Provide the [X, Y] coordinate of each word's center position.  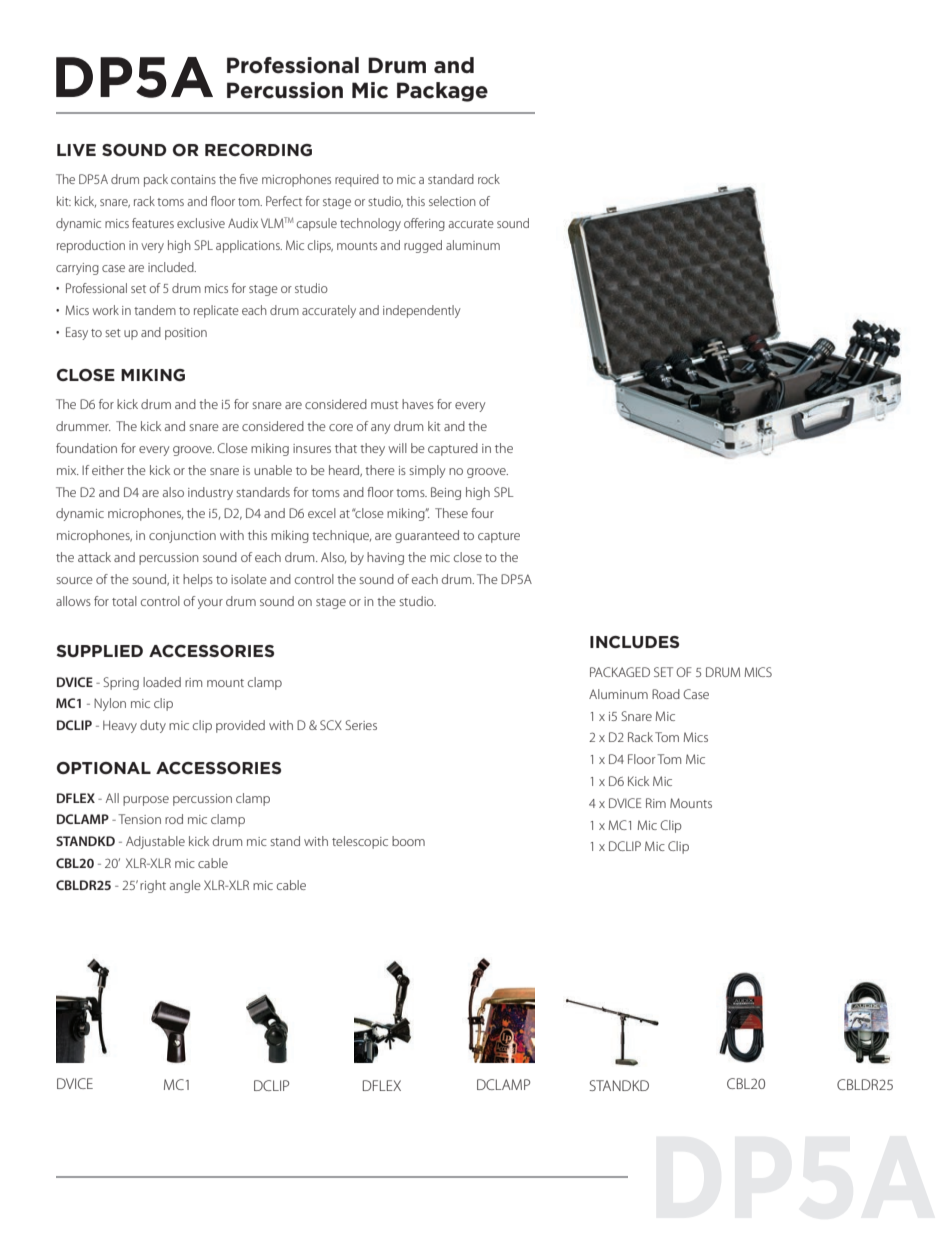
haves [418, 404]
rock [489, 179]
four [482, 513]
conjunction [182, 537]
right [153, 886]
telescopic [360, 842]
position [186, 334]
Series [361, 725]
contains [193, 179]
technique [341, 536]
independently [422, 311]
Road [666, 694]
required [357, 180]
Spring [121, 683]
